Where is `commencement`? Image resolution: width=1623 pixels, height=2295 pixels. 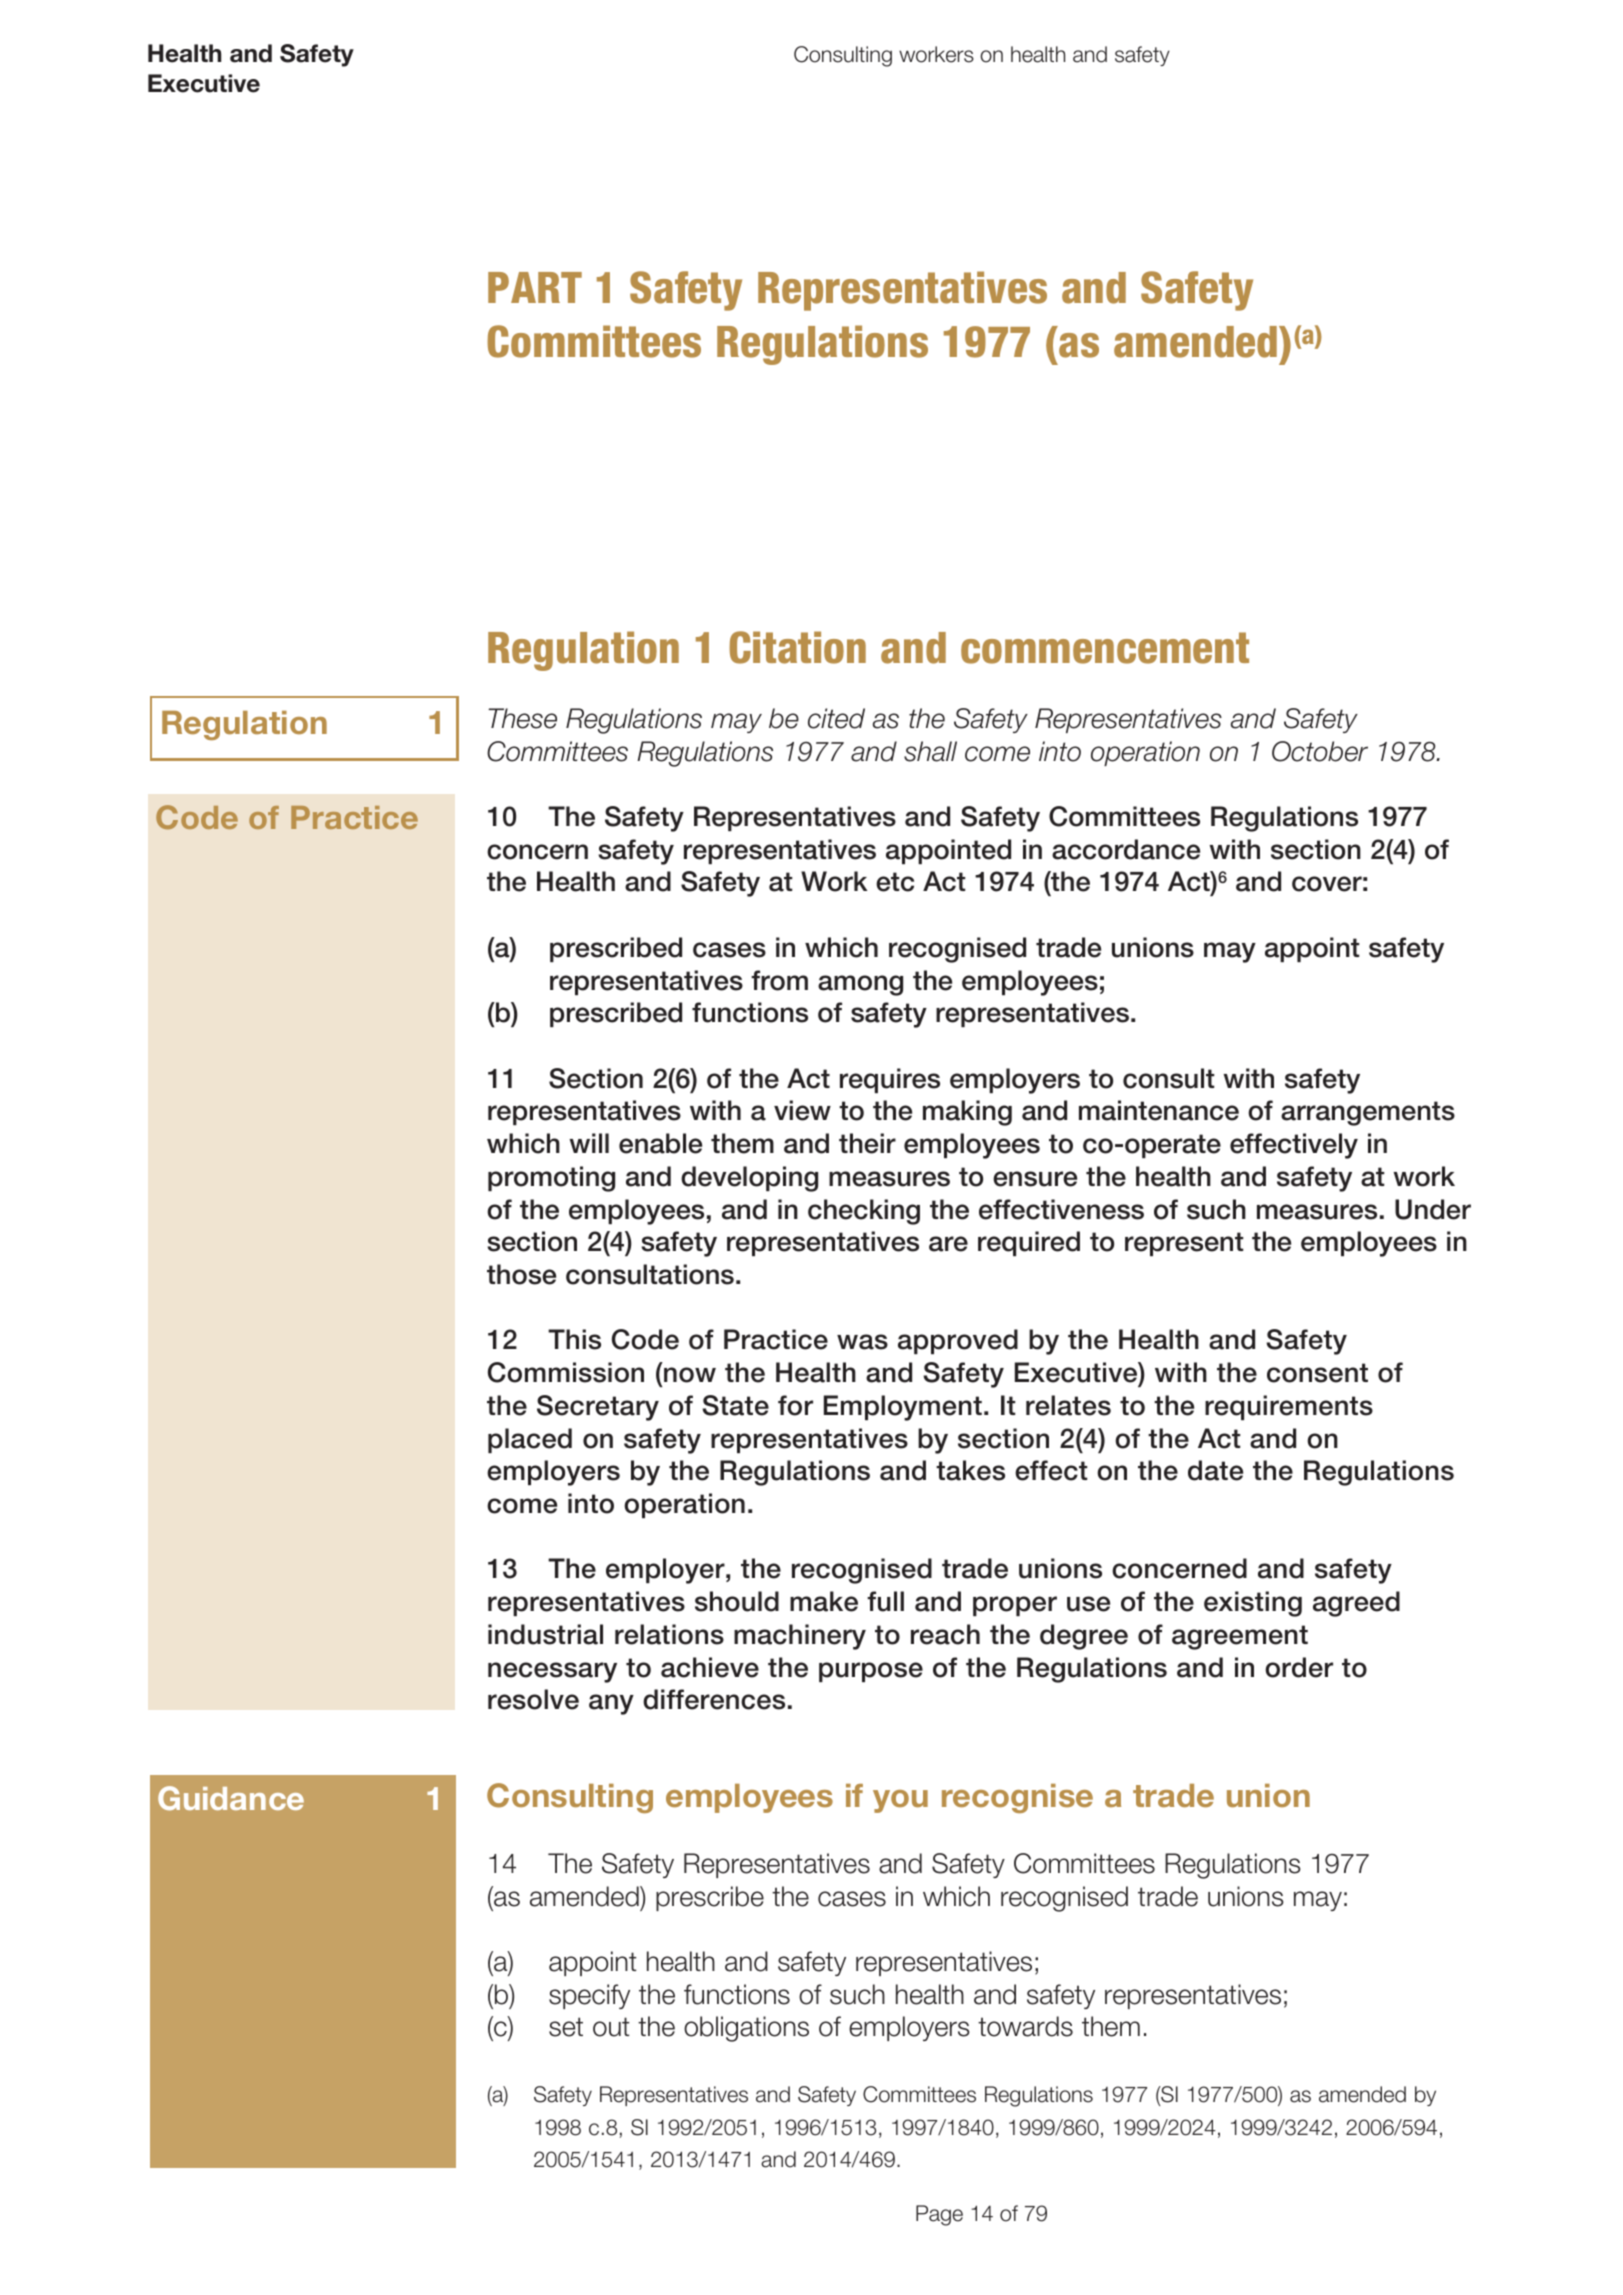 commencement is located at coordinates (1105, 648).
